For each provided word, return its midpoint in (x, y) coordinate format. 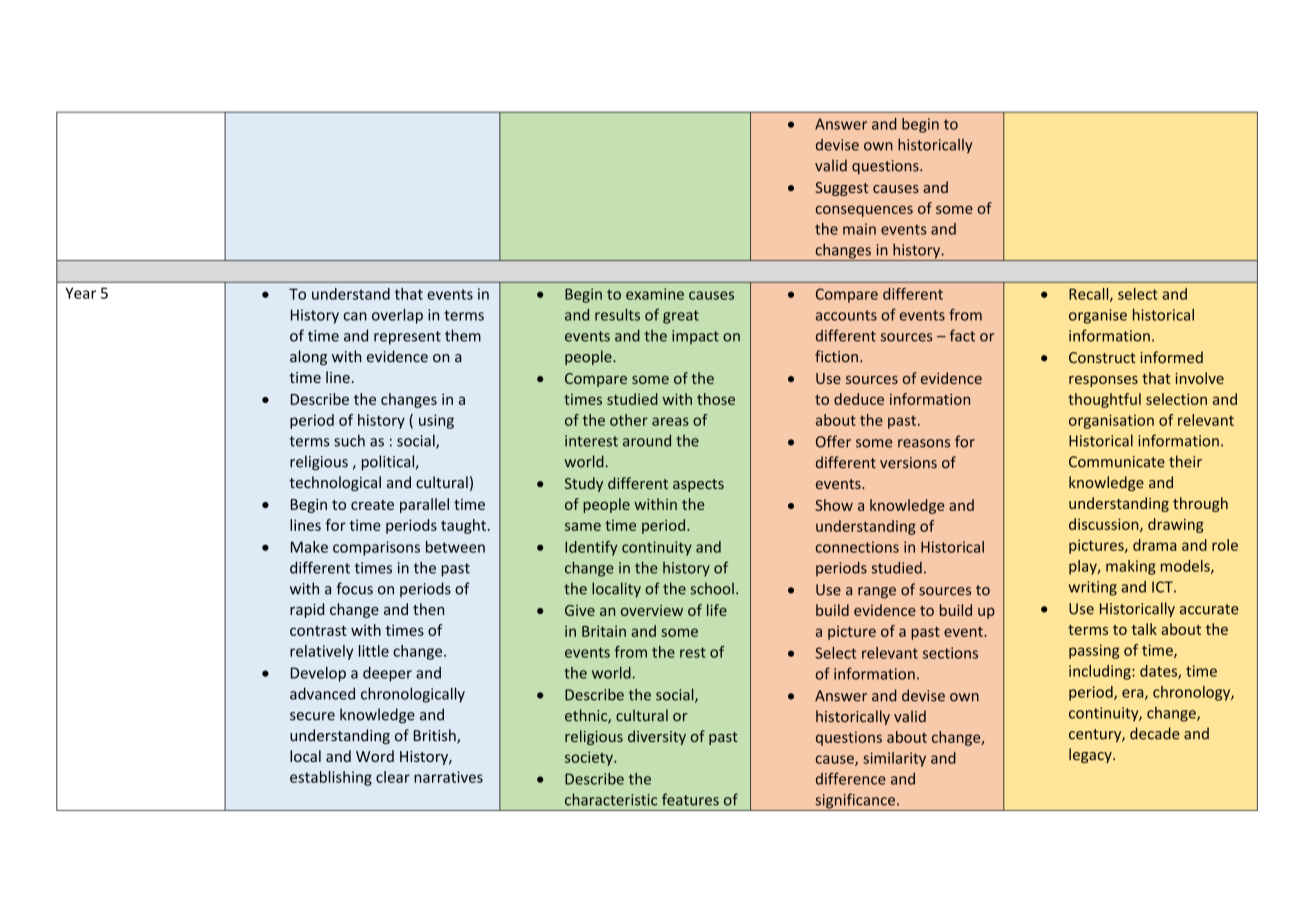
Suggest (841, 189)
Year (80, 293)
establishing (331, 778)
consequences (864, 211)
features (690, 799)
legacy (1091, 755)
